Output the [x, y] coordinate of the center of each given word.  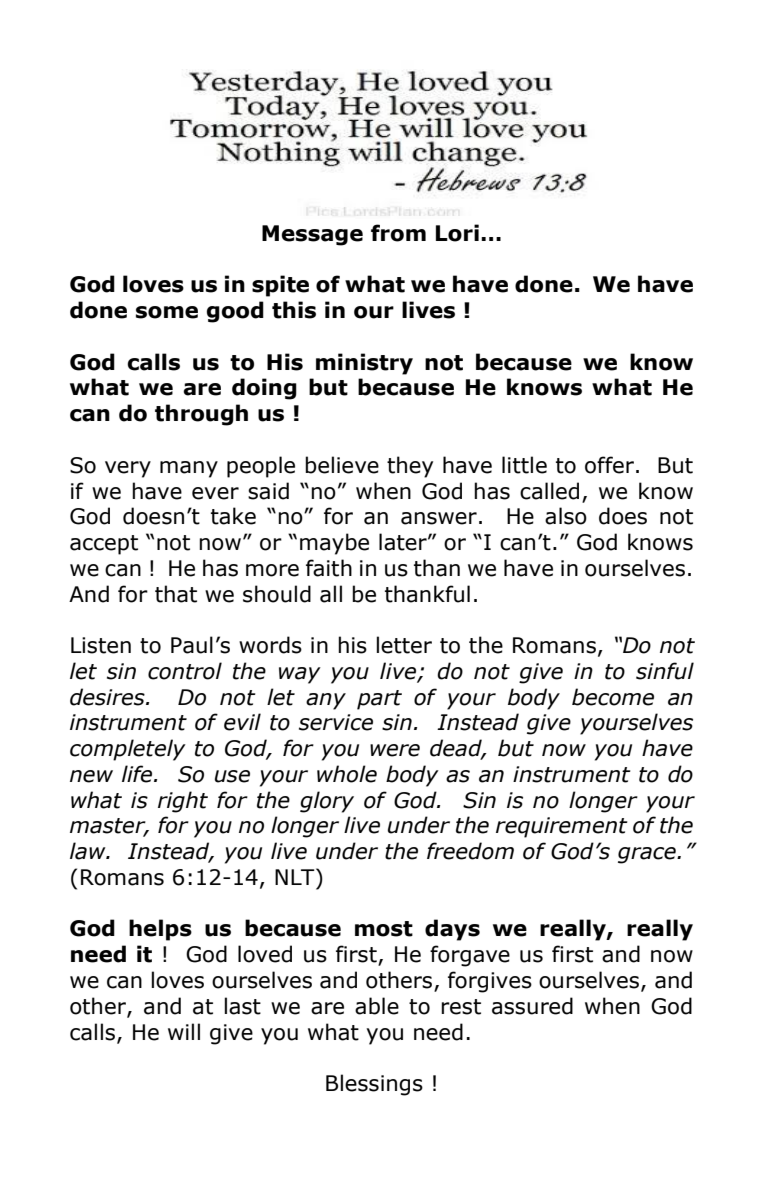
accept [104, 545]
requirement [561, 827]
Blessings [374, 1085]
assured [532, 1006]
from [398, 233]
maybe [334, 544]
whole [347, 774]
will [184, 1031]
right [183, 802]
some [167, 312]
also [566, 516]
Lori [457, 233]
